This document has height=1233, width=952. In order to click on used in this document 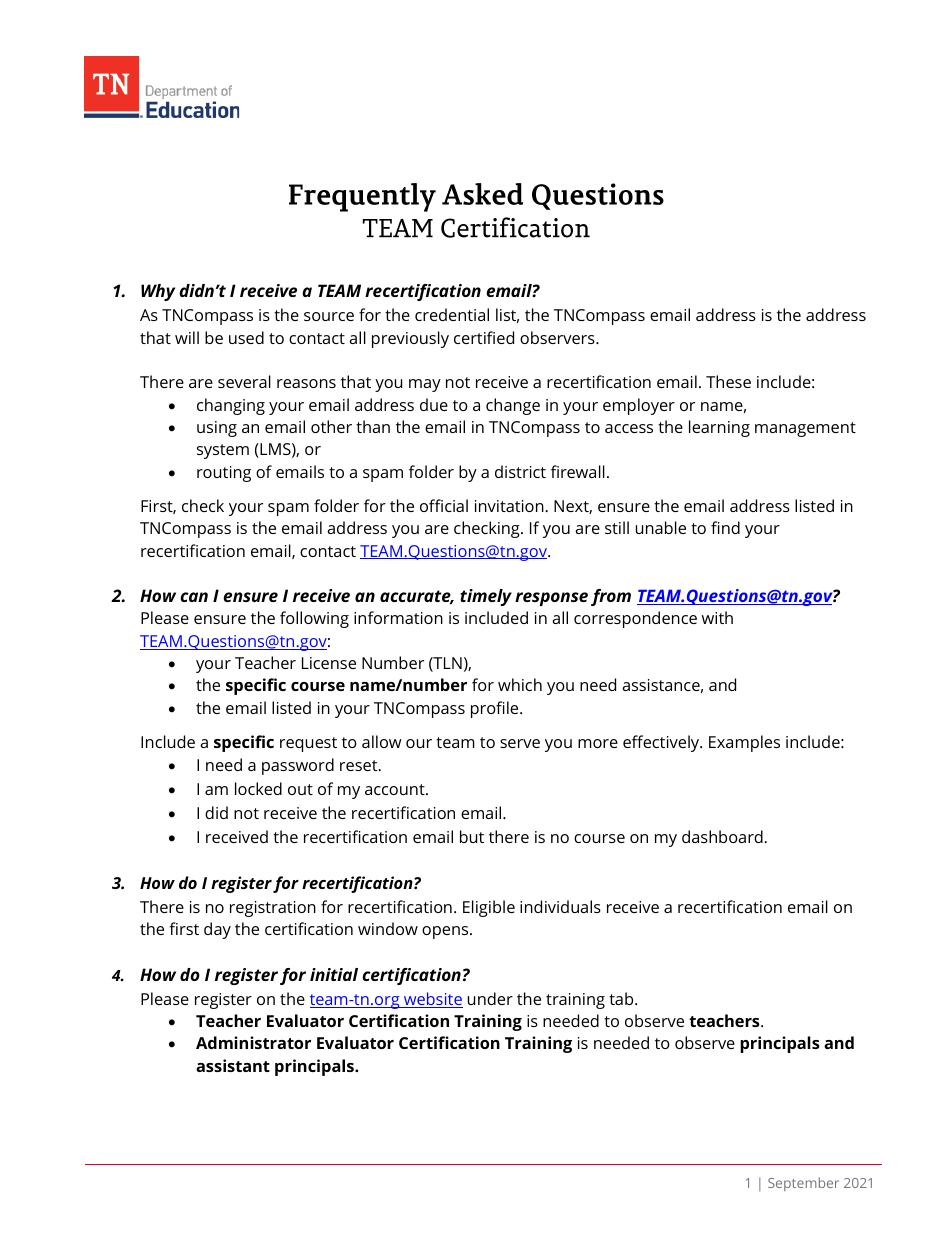, I will do `click(246, 337)`.
